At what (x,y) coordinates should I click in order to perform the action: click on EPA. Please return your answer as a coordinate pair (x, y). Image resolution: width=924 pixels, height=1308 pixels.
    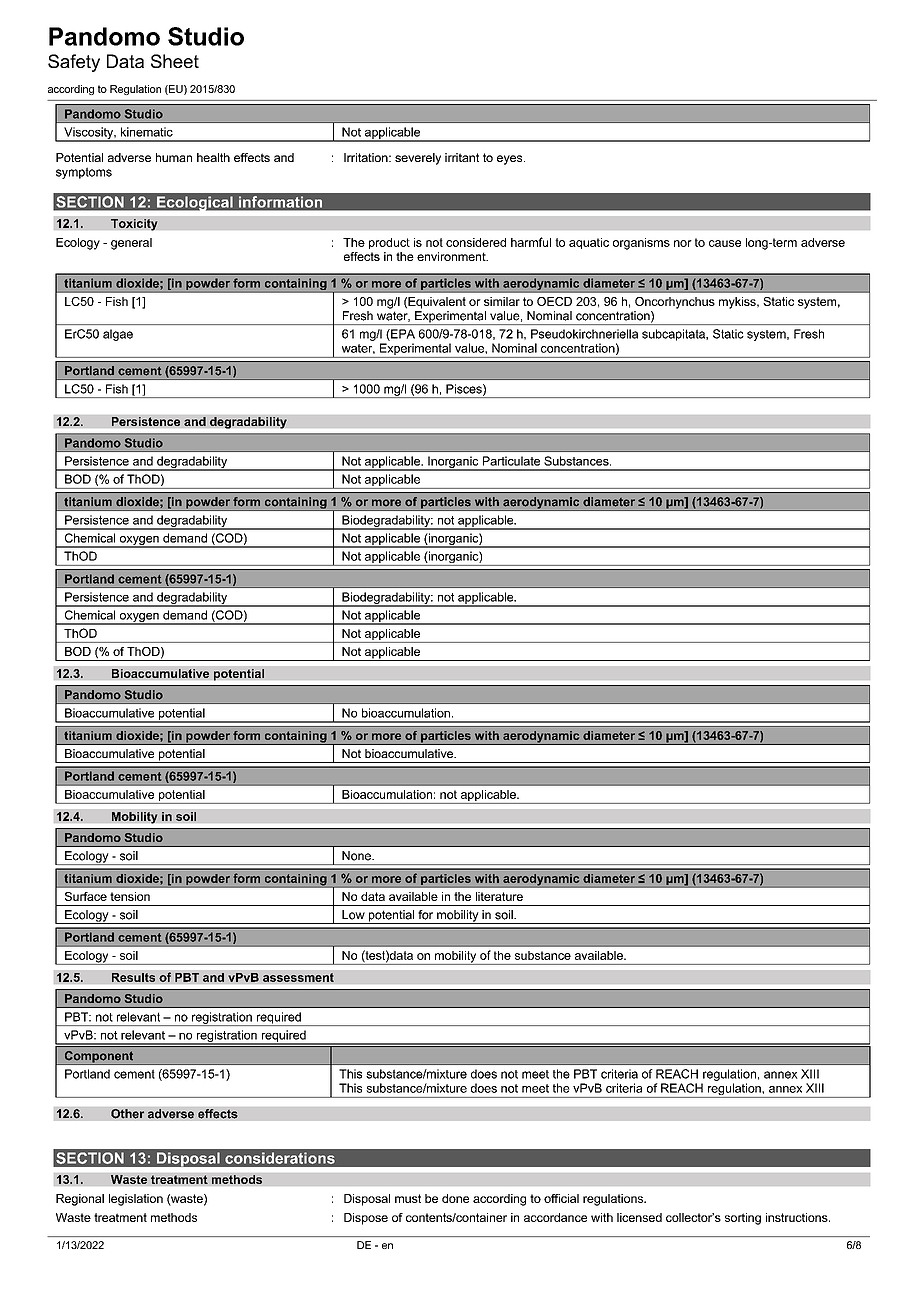
    Looking at the image, I should click on (402, 335).
